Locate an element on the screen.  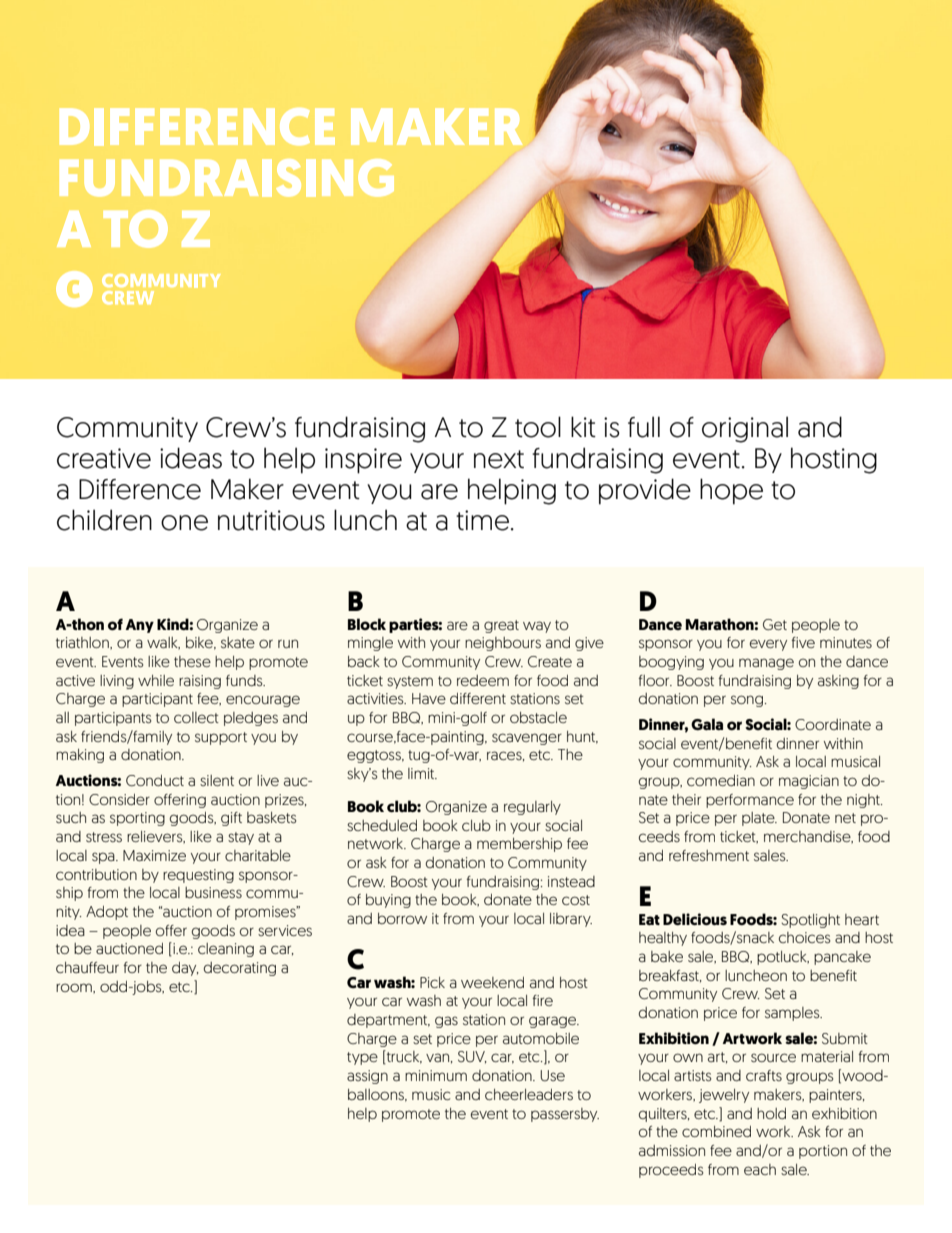
redeem is located at coordinates (483, 680).
